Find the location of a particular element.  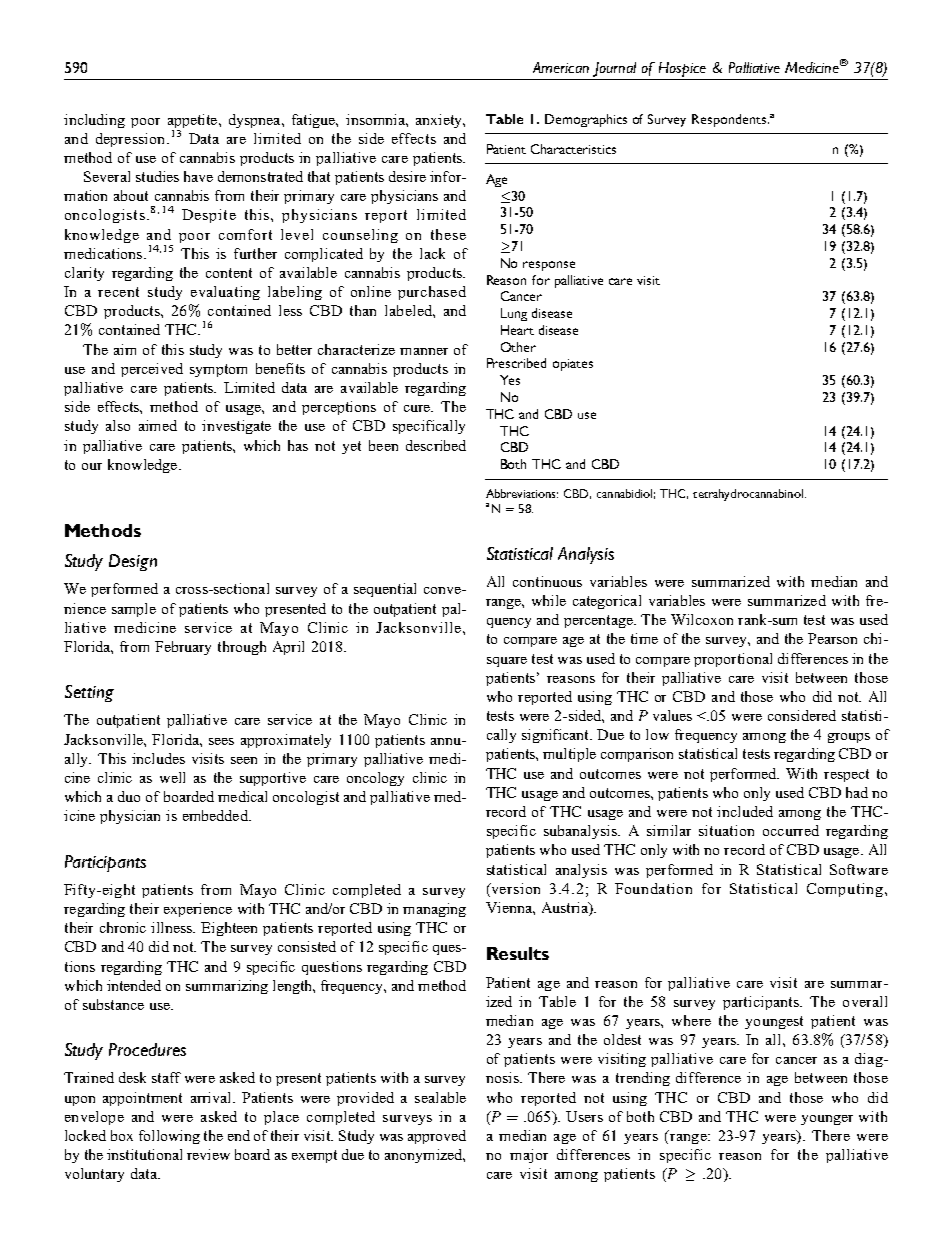

insomnia is located at coordinates (376, 119).
